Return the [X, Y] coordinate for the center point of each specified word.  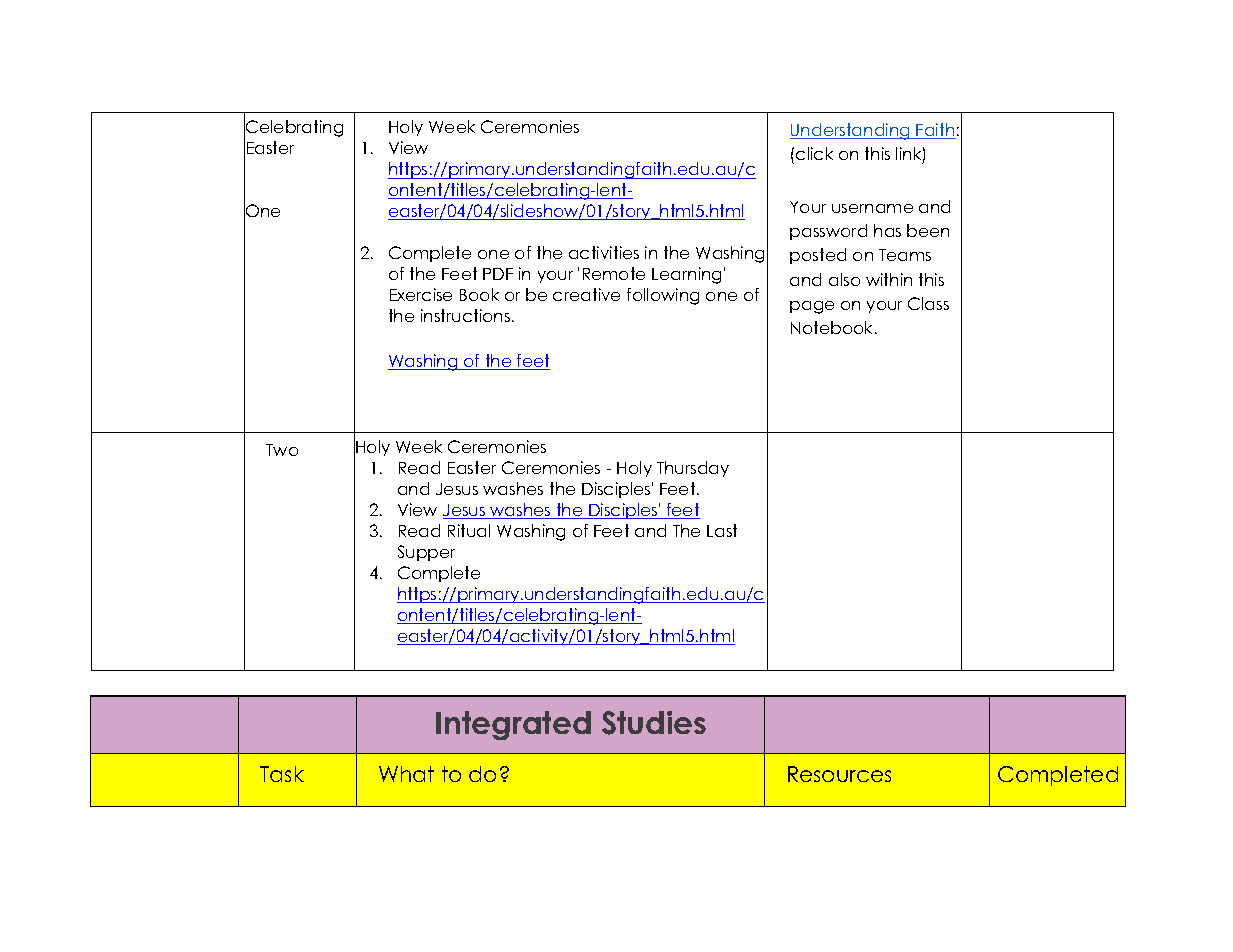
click [814, 153]
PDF [498, 274]
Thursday [693, 469]
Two [282, 450]
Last [722, 530]
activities [604, 252]
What [406, 774]
